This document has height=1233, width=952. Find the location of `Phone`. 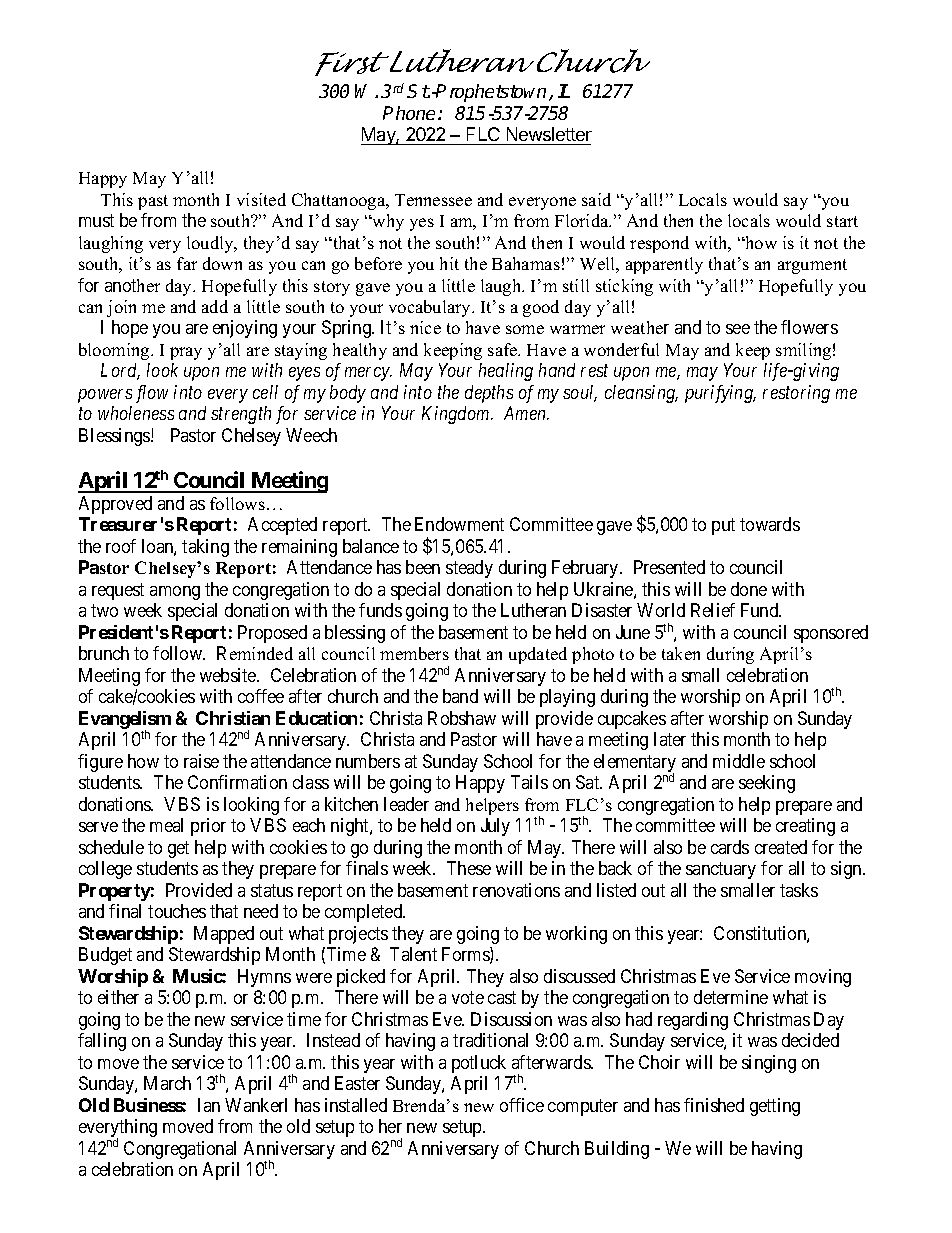

Phone is located at coordinates (411, 113).
